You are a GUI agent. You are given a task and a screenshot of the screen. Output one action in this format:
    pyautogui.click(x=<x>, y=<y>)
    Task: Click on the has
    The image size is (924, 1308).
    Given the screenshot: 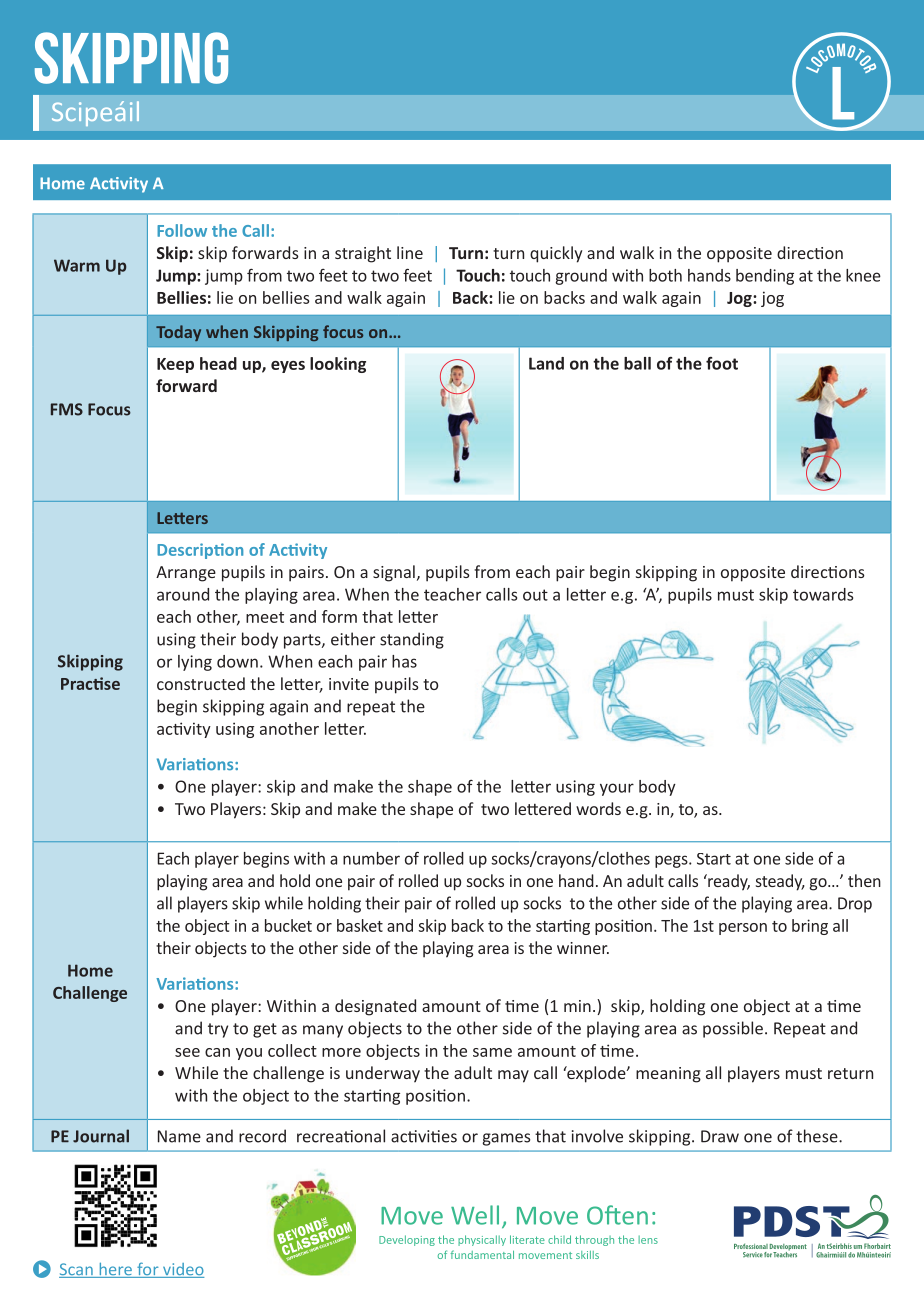 What is the action you would take?
    pyautogui.click(x=404, y=661)
